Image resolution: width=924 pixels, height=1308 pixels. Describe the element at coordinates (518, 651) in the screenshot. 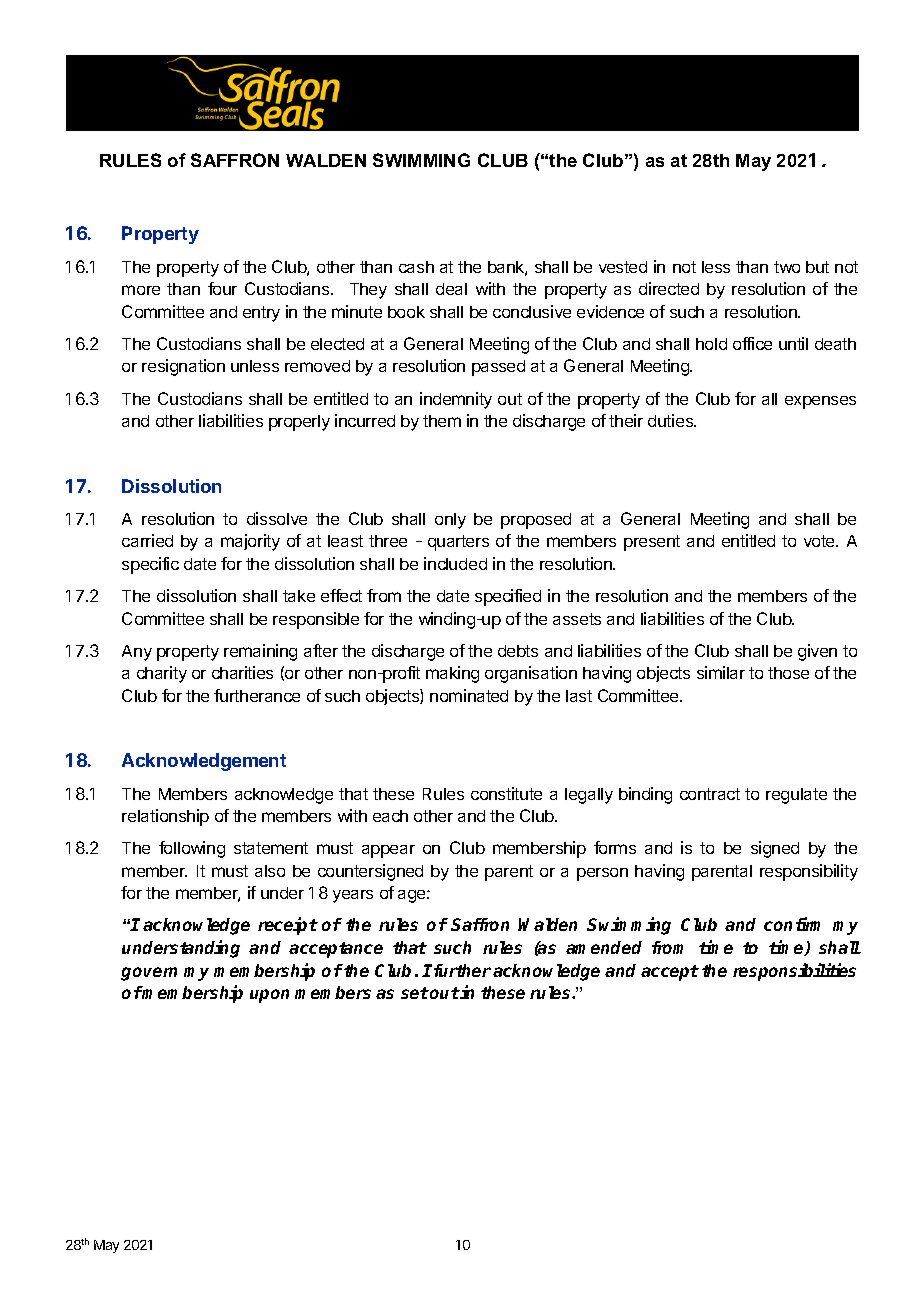

I see `debts` at that location.
